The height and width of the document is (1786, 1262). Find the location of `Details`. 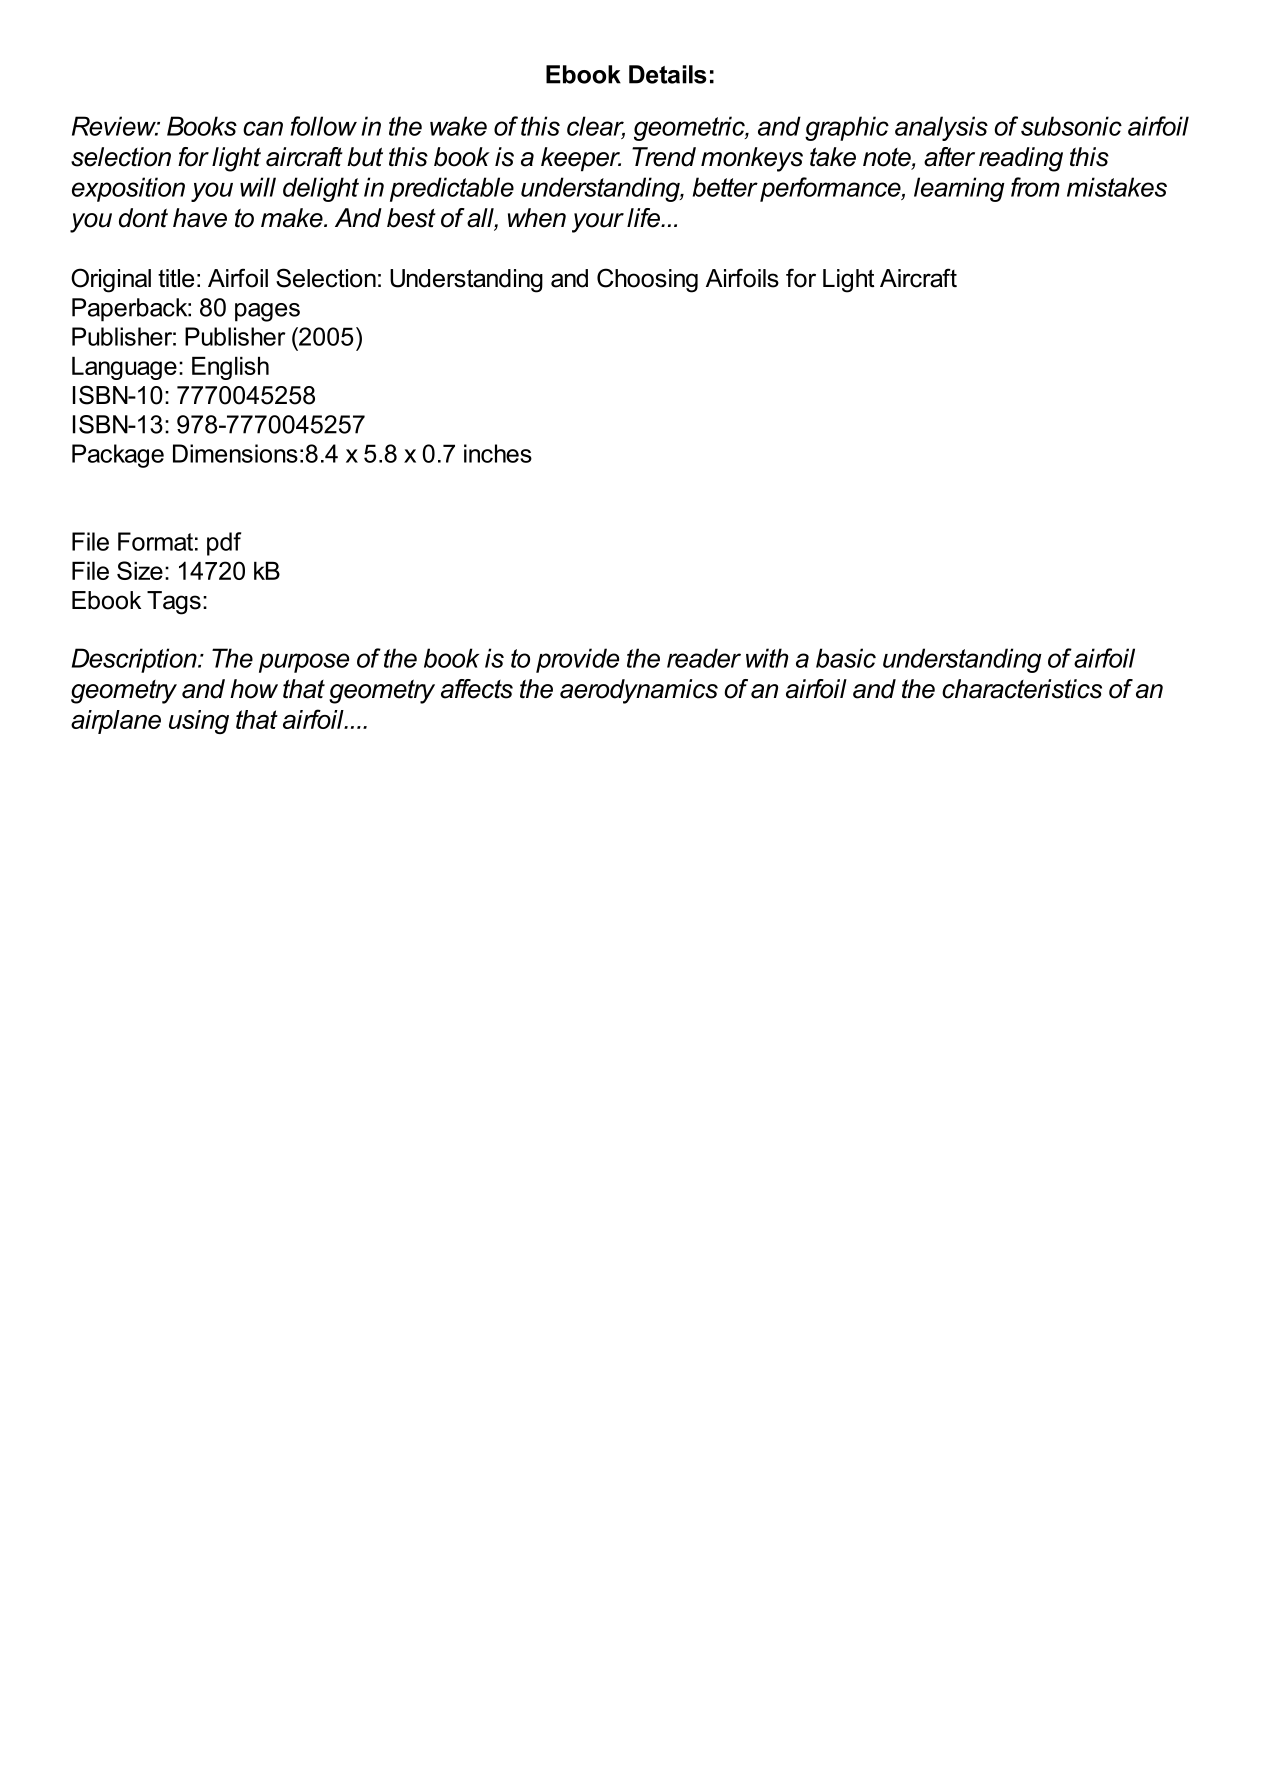

Details is located at coordinates (668, 74).
